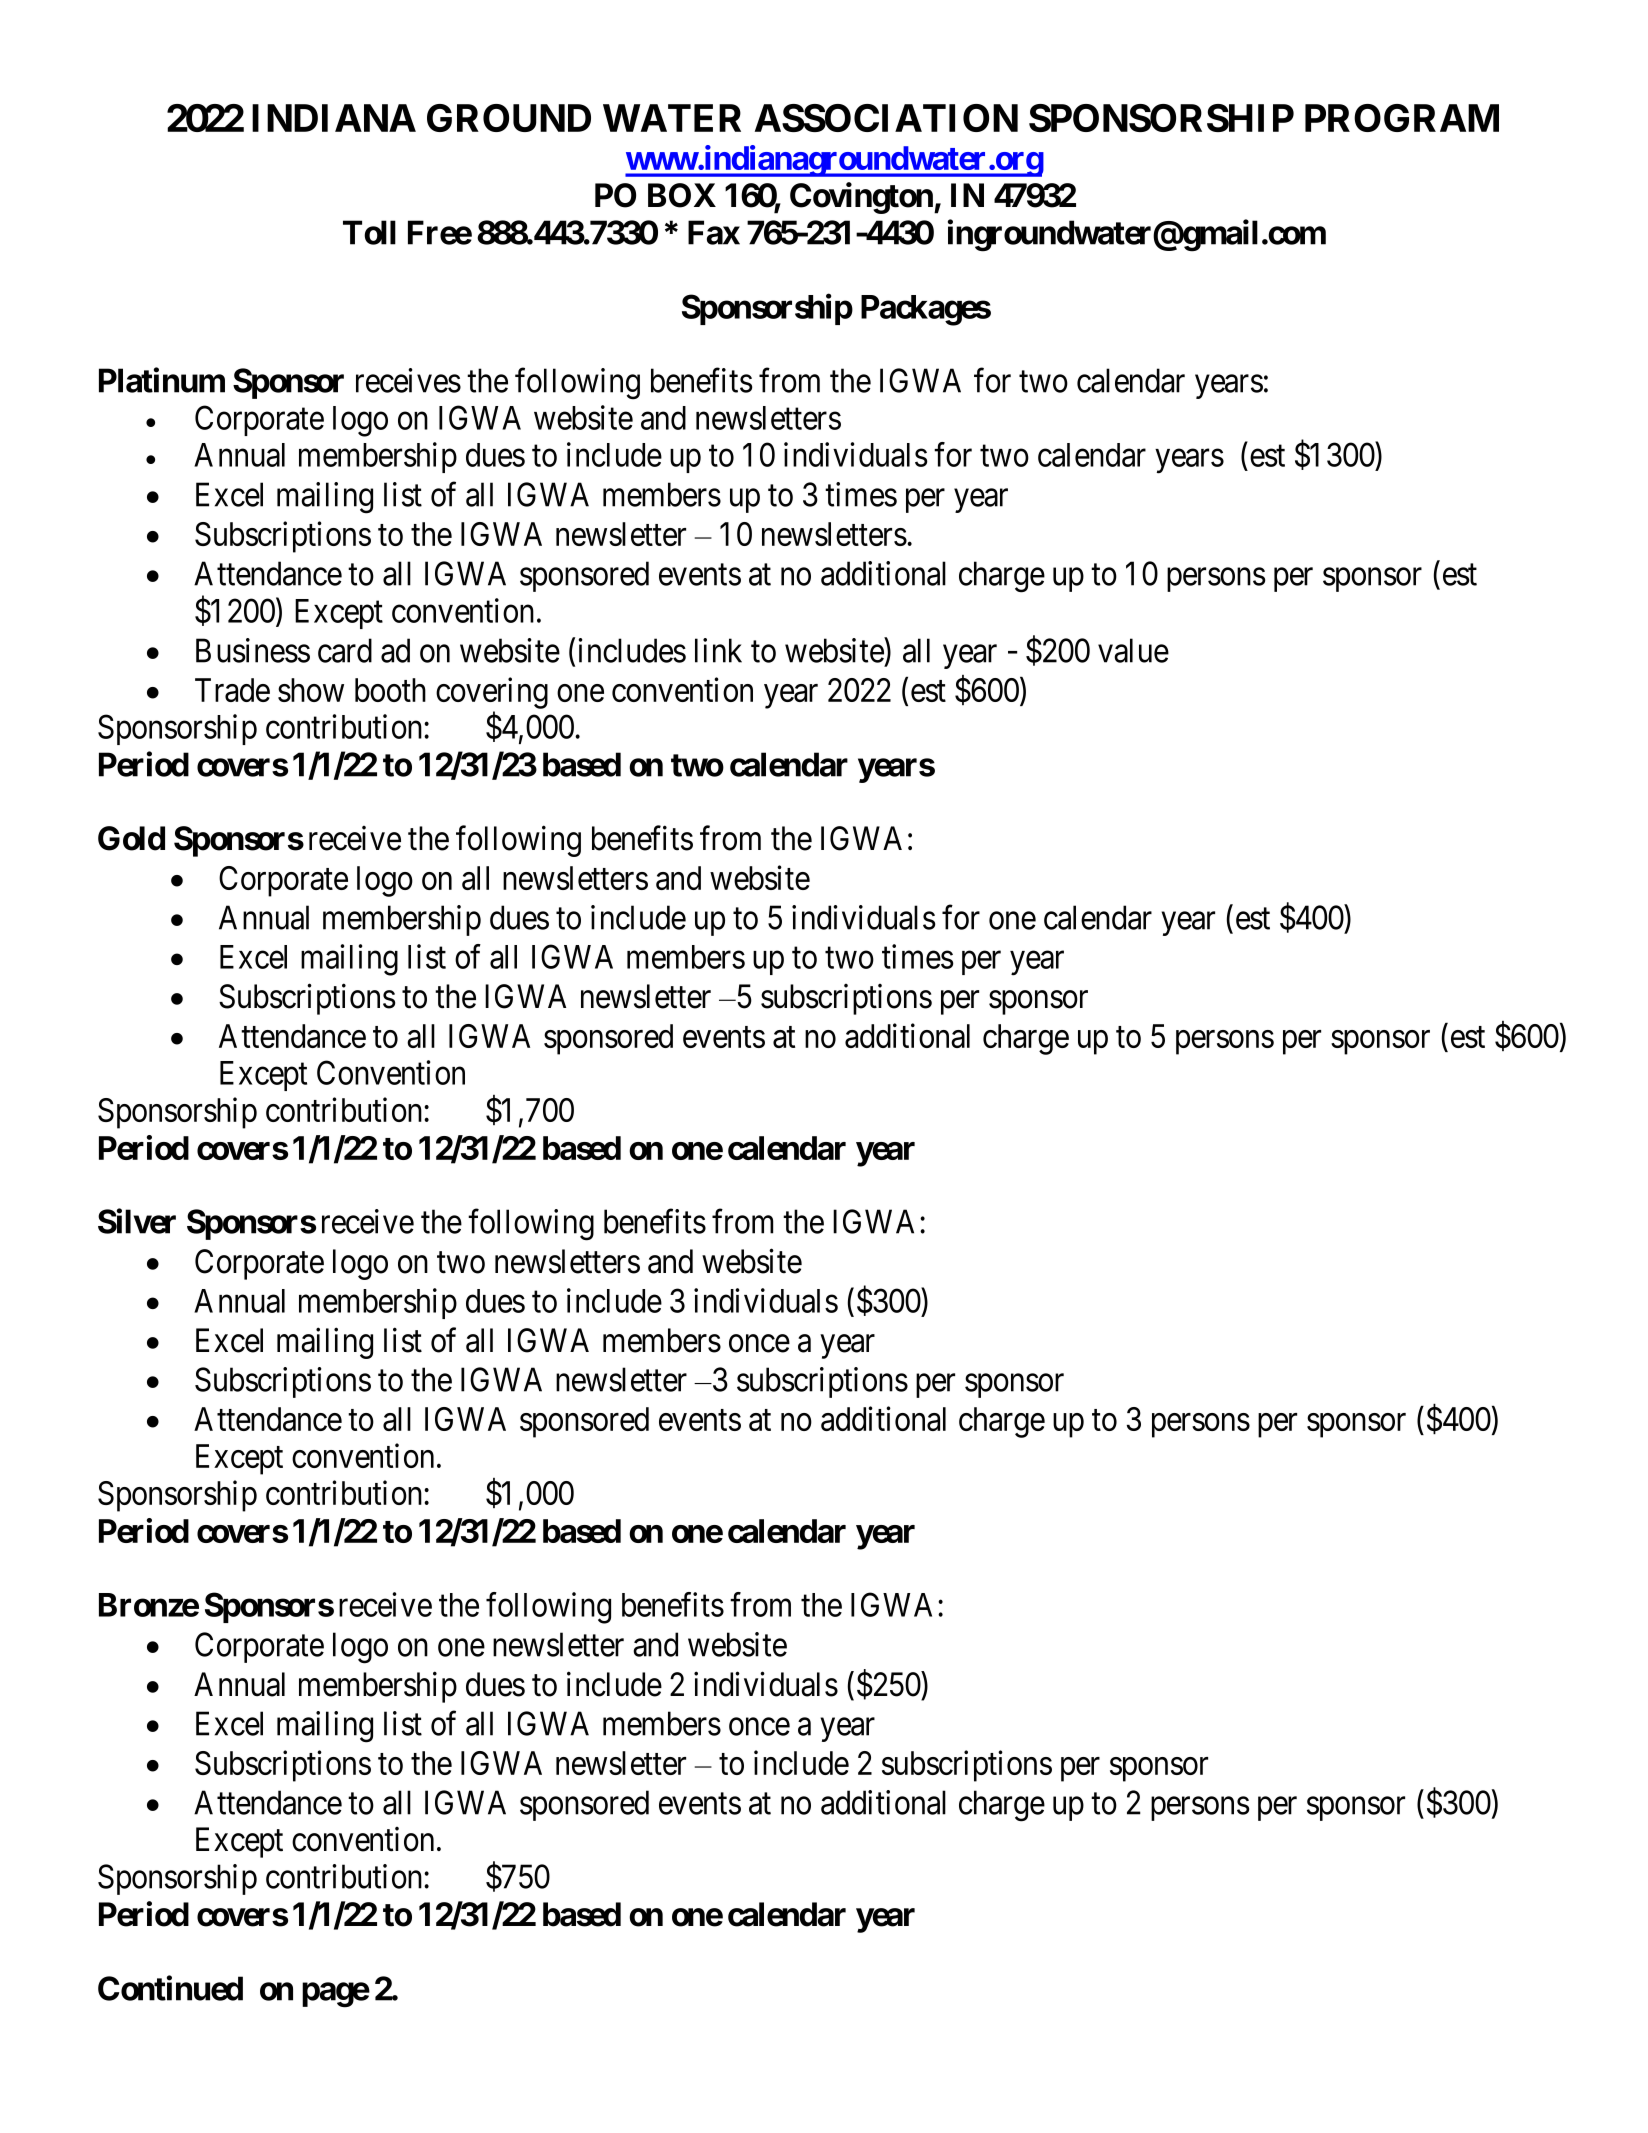 The height and width of the document is (2133, 1648). Describe the element at coordinates (682, 195) in the document. I see `BOX` at that location.
